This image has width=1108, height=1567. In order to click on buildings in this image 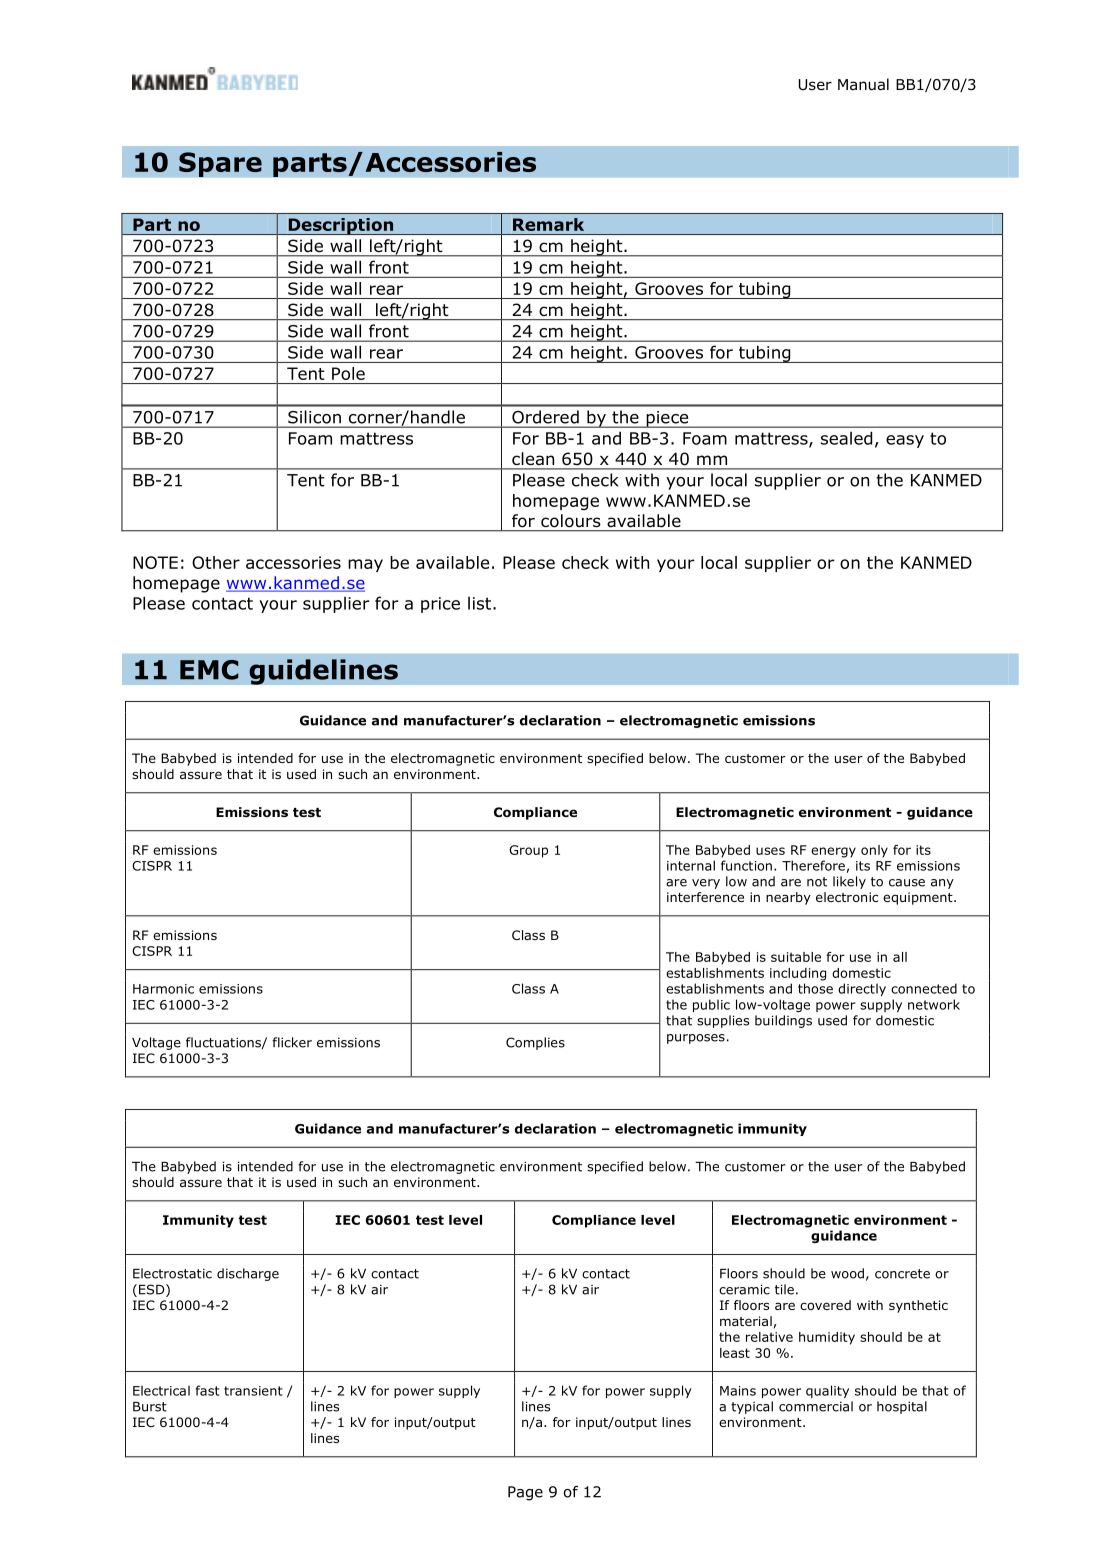, I will do `click(783, 1021)`.
